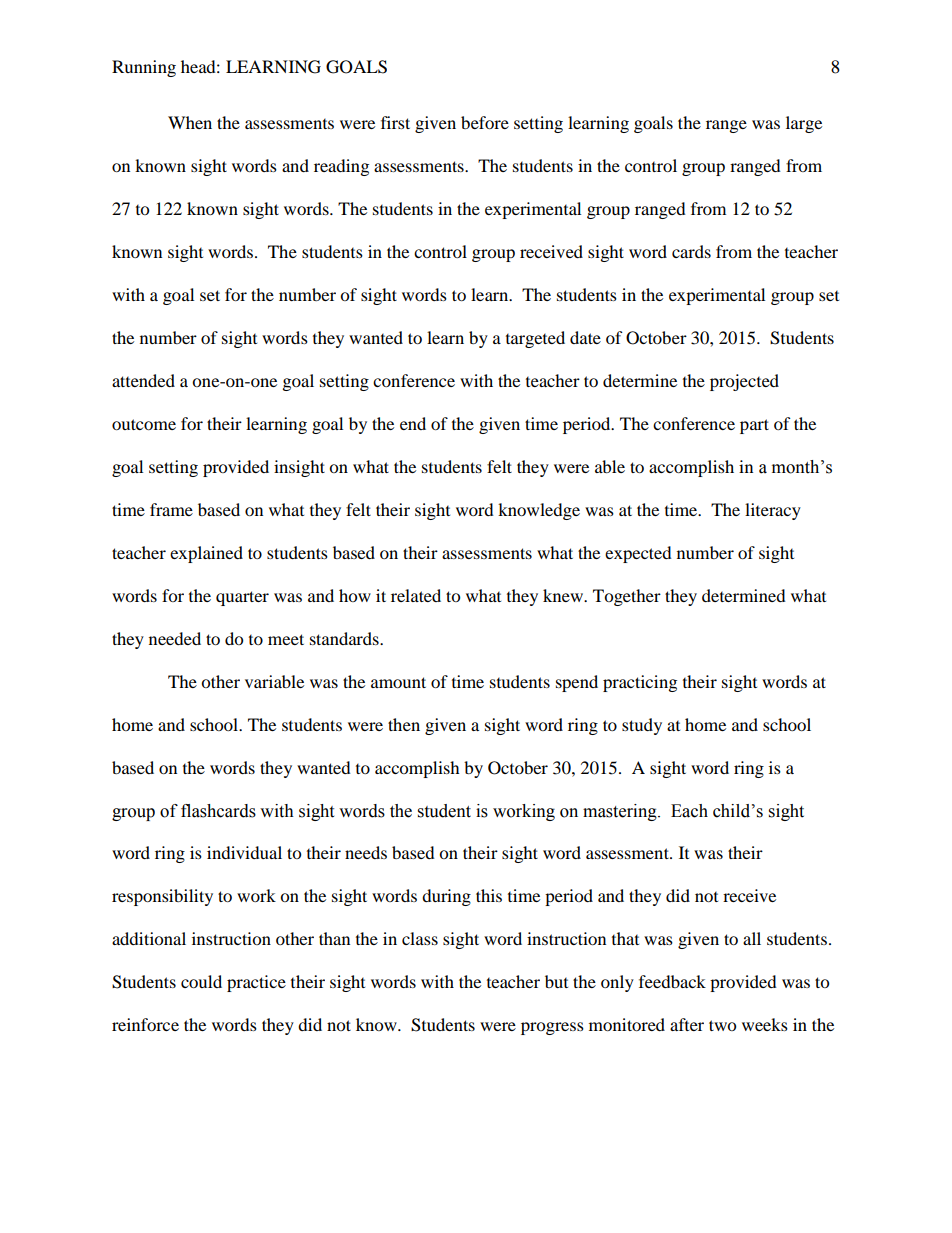  I want to click on large, so click(804, 124).
